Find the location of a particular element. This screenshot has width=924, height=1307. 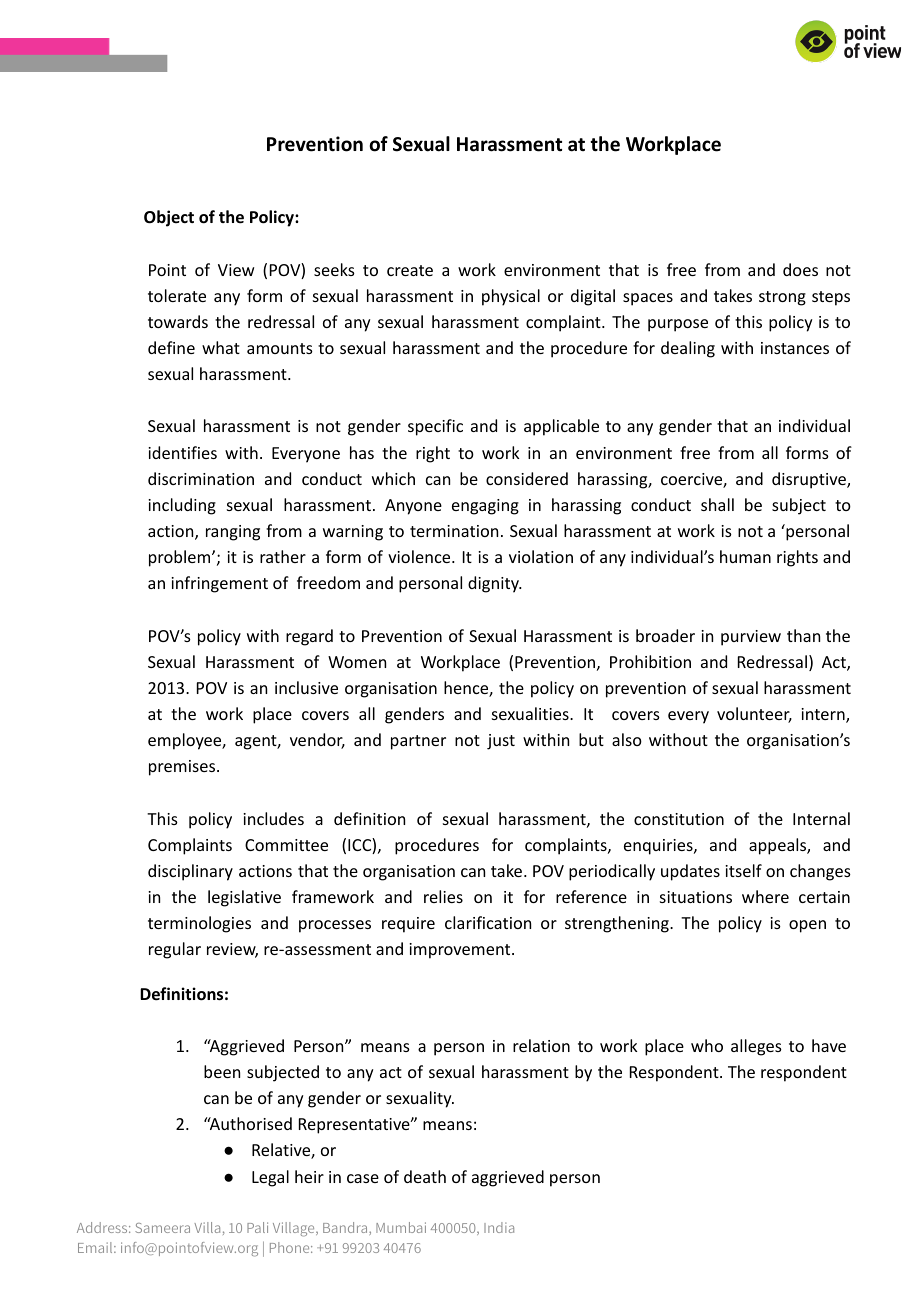

dignity is located at coordinates (494, 584).
